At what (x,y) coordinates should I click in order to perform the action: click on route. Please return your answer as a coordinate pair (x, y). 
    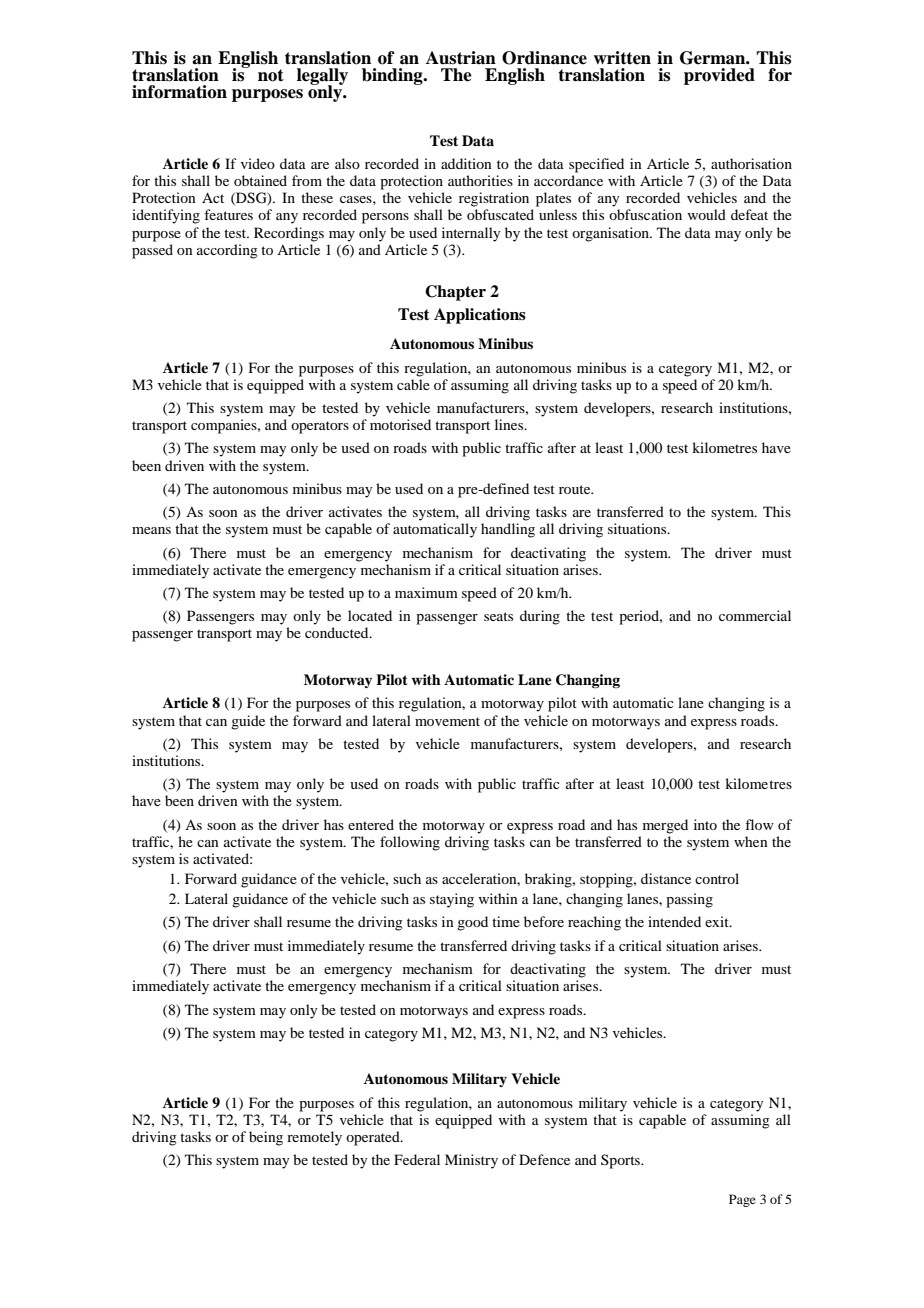
    Looking at the image, I should click on (576, 489).
